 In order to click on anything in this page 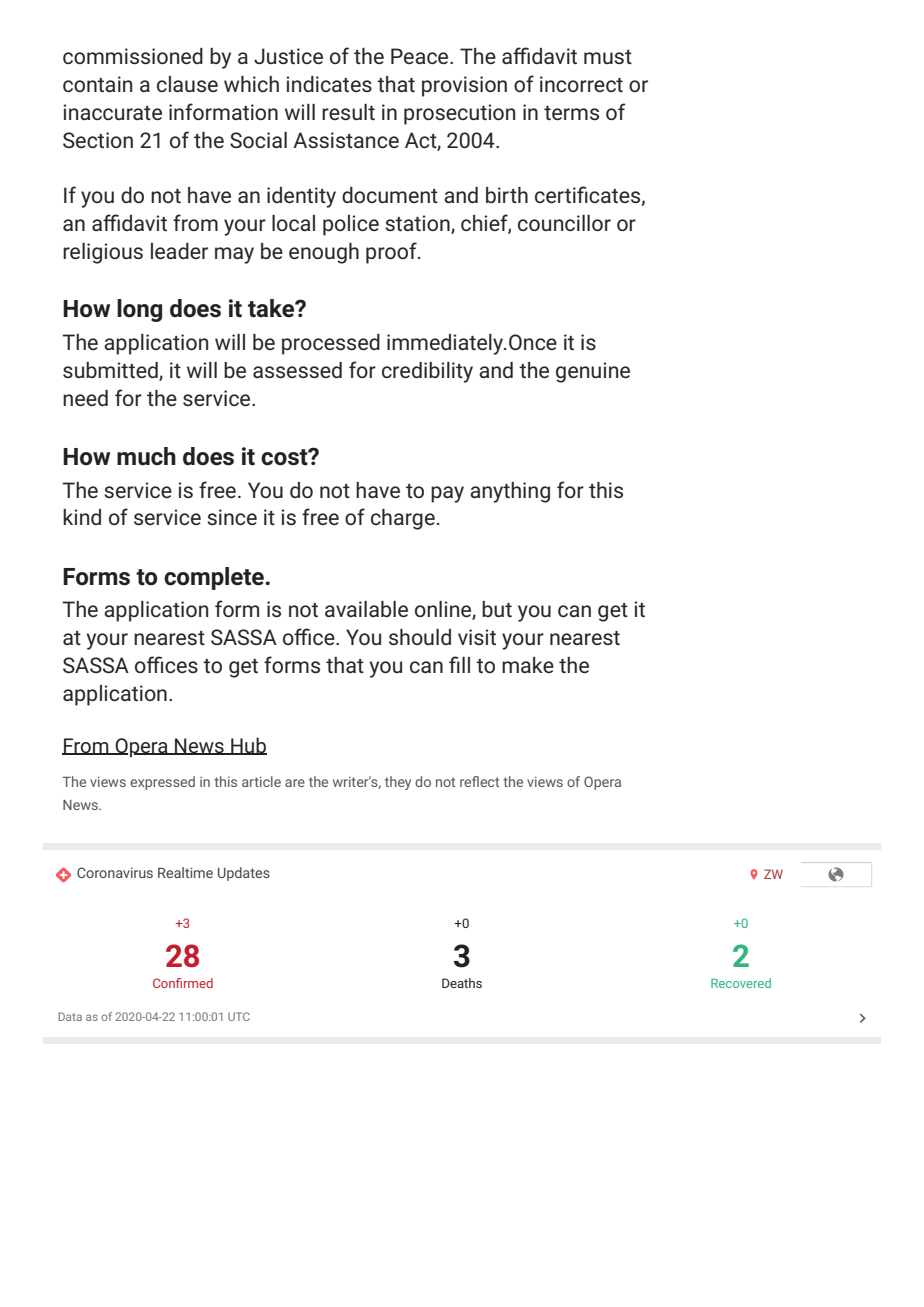, I will do `click(510, 492)`.
